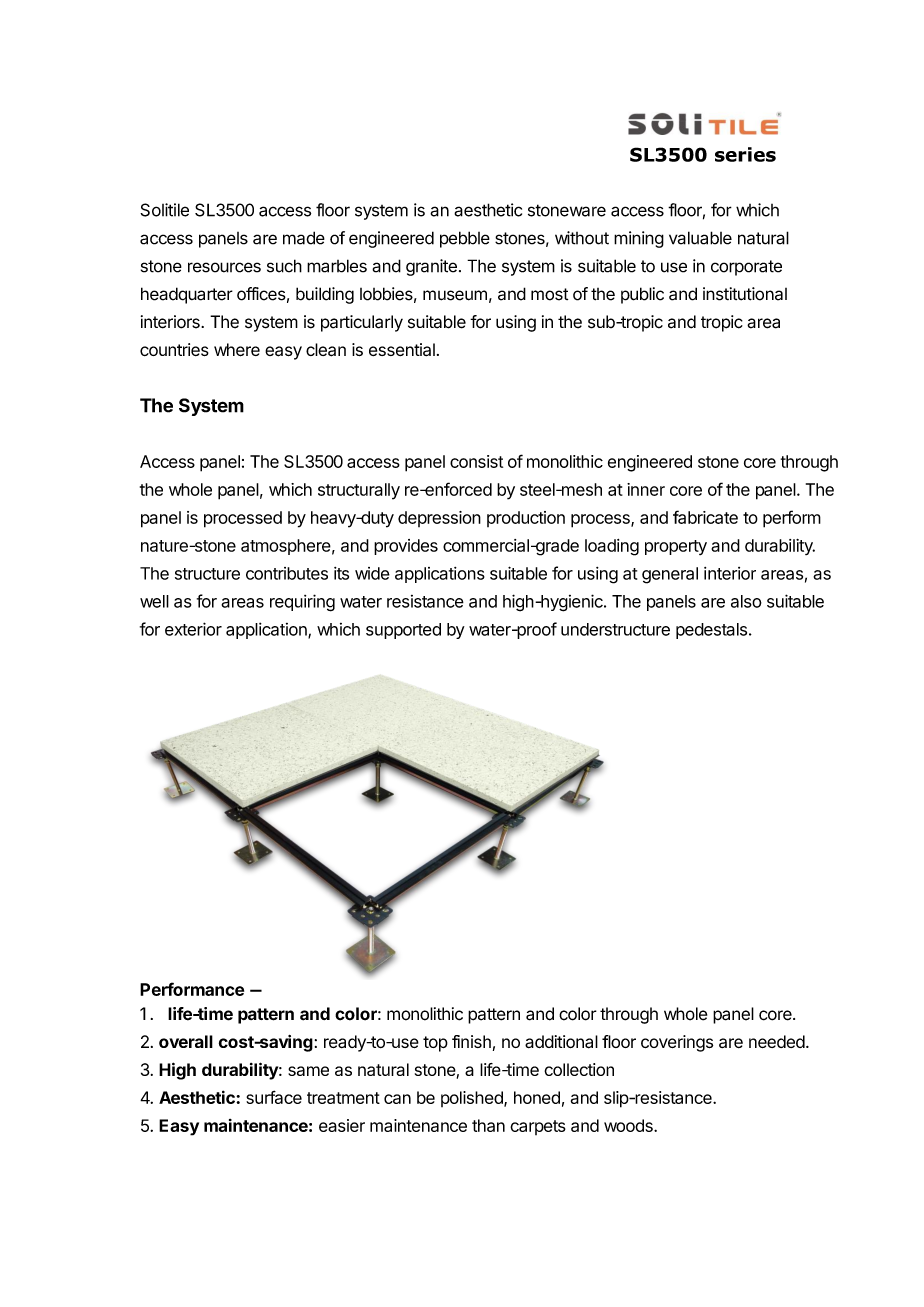 This document has height=1307, width=924. I want to click on series, so click(745, 154).
